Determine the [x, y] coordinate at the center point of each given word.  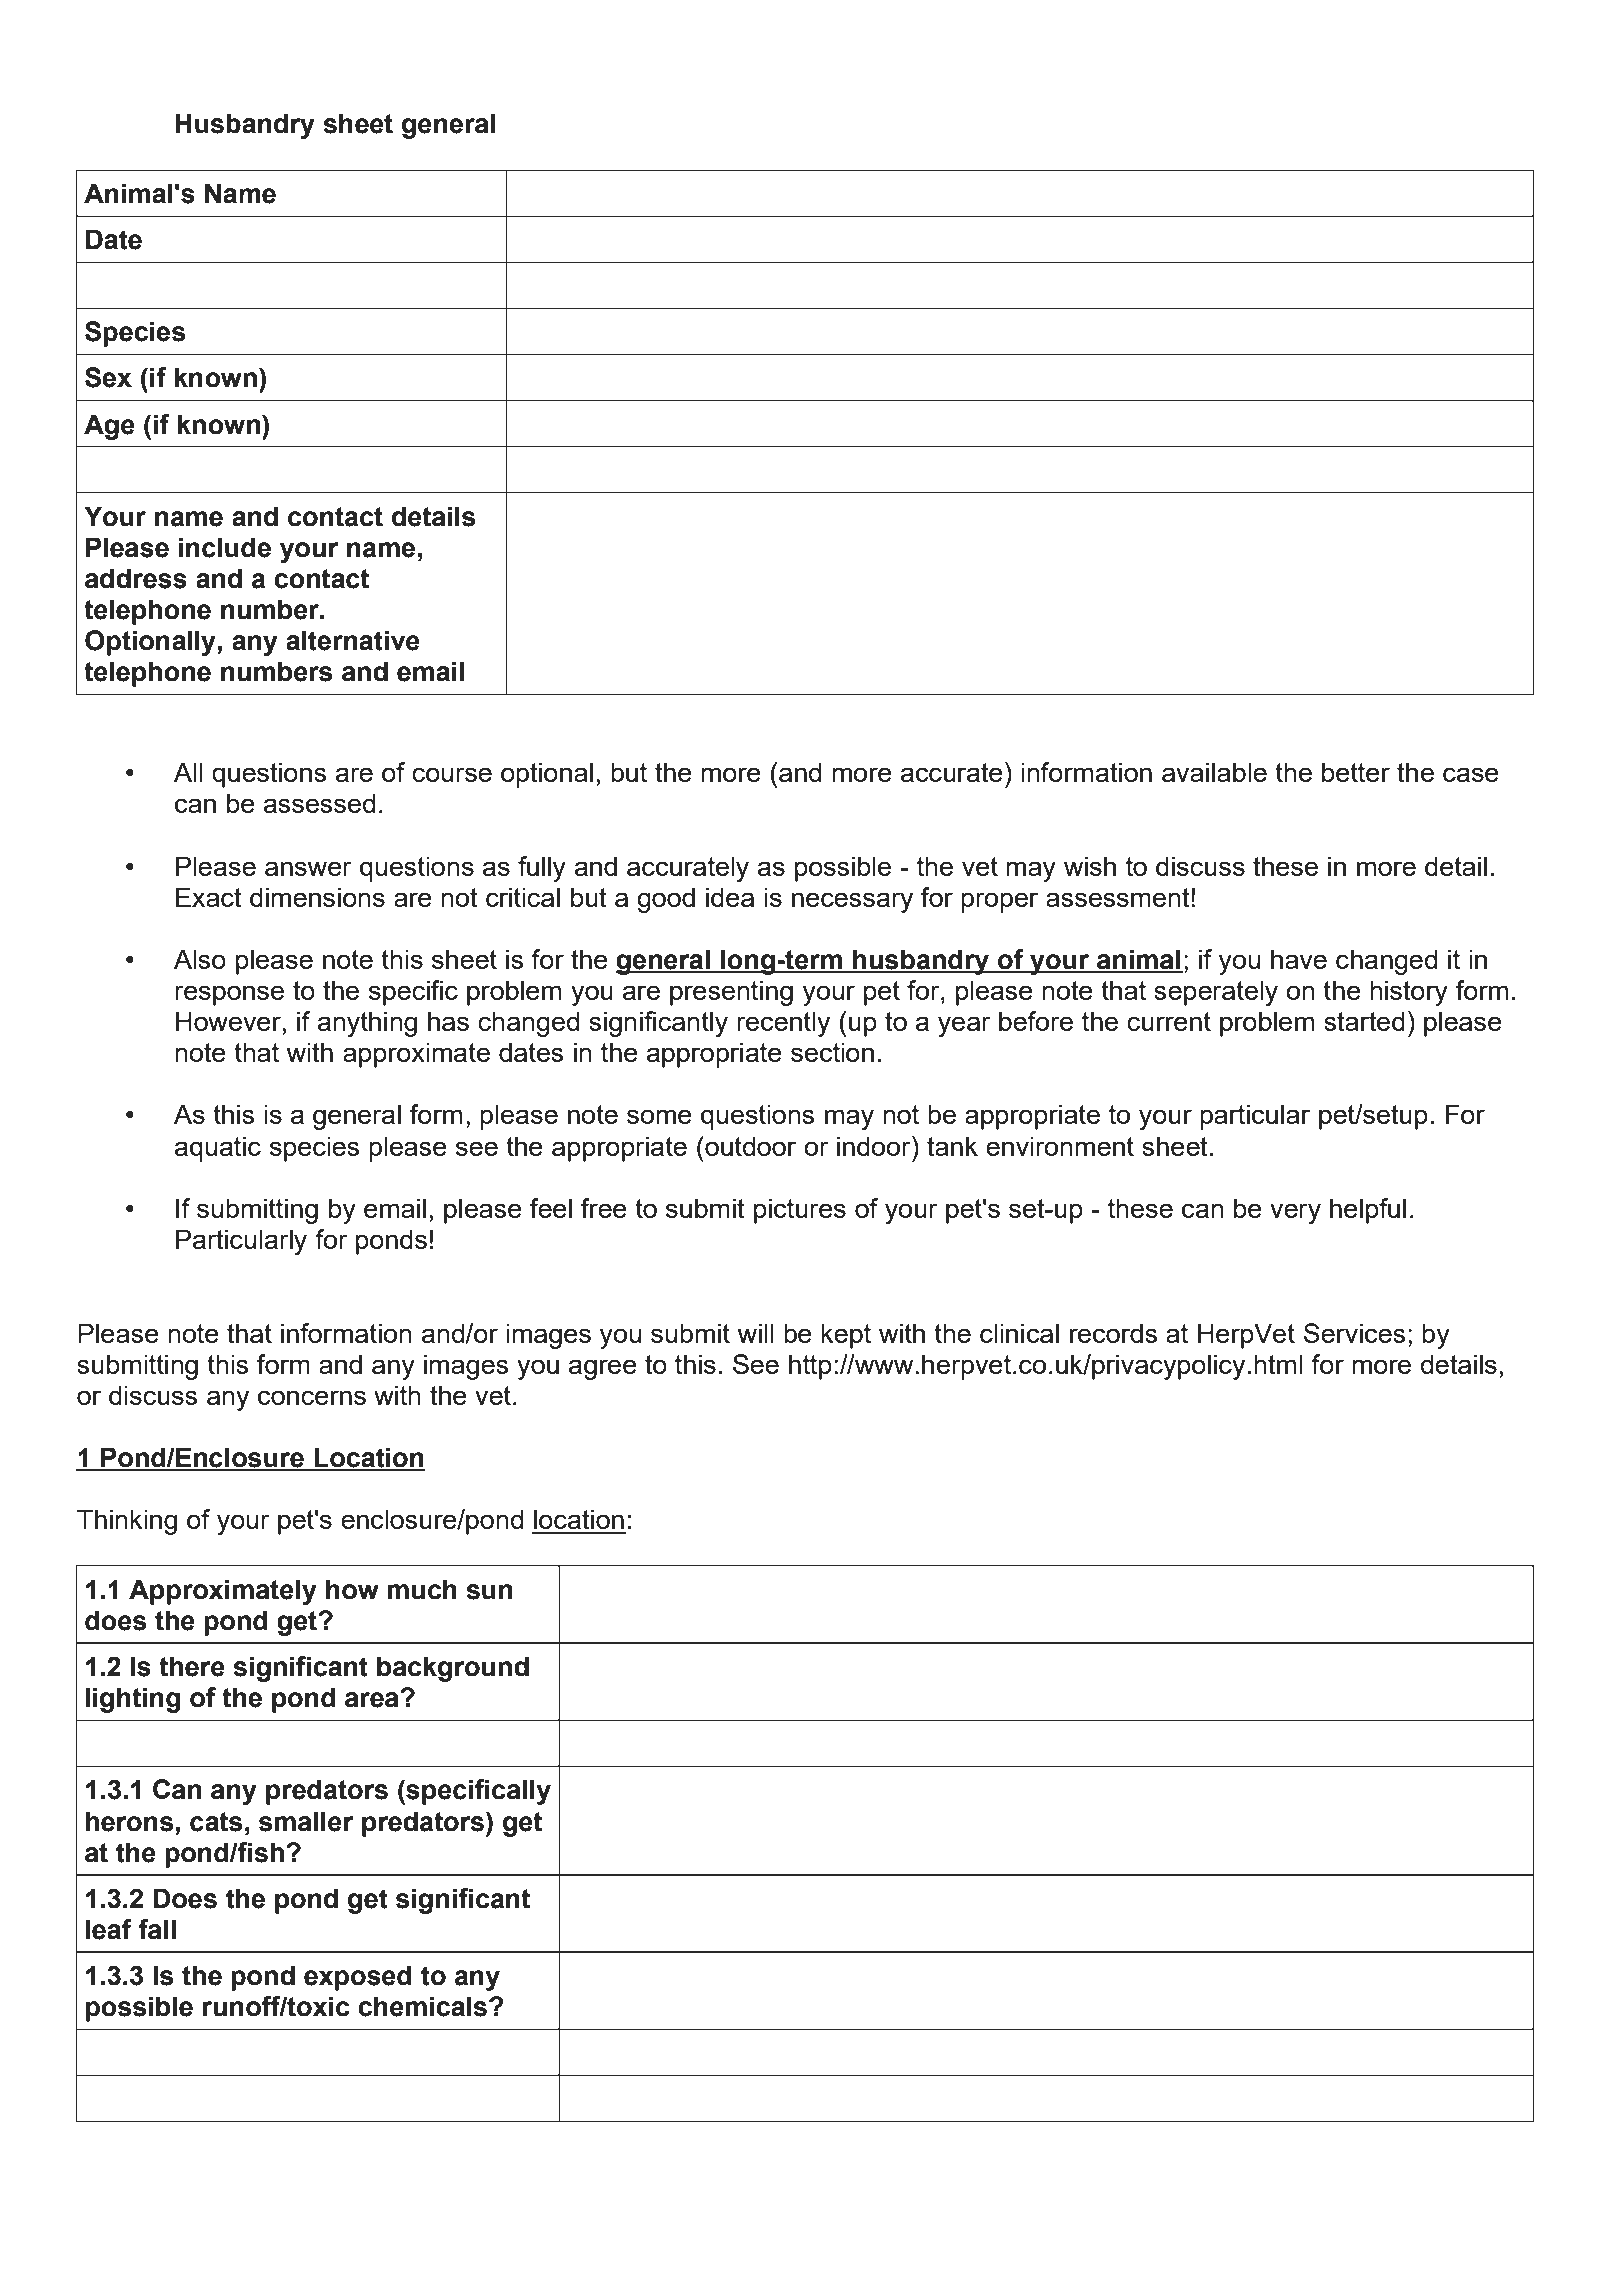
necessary [852, 902]
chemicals [422, 2006]
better [1356, 772]
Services [1355, 1333]
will [756, 1333]
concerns [312, 1397]
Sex [108, 377]
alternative [353, 640]
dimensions [317, 897]
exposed [358, 1978]
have [1299, 959]
